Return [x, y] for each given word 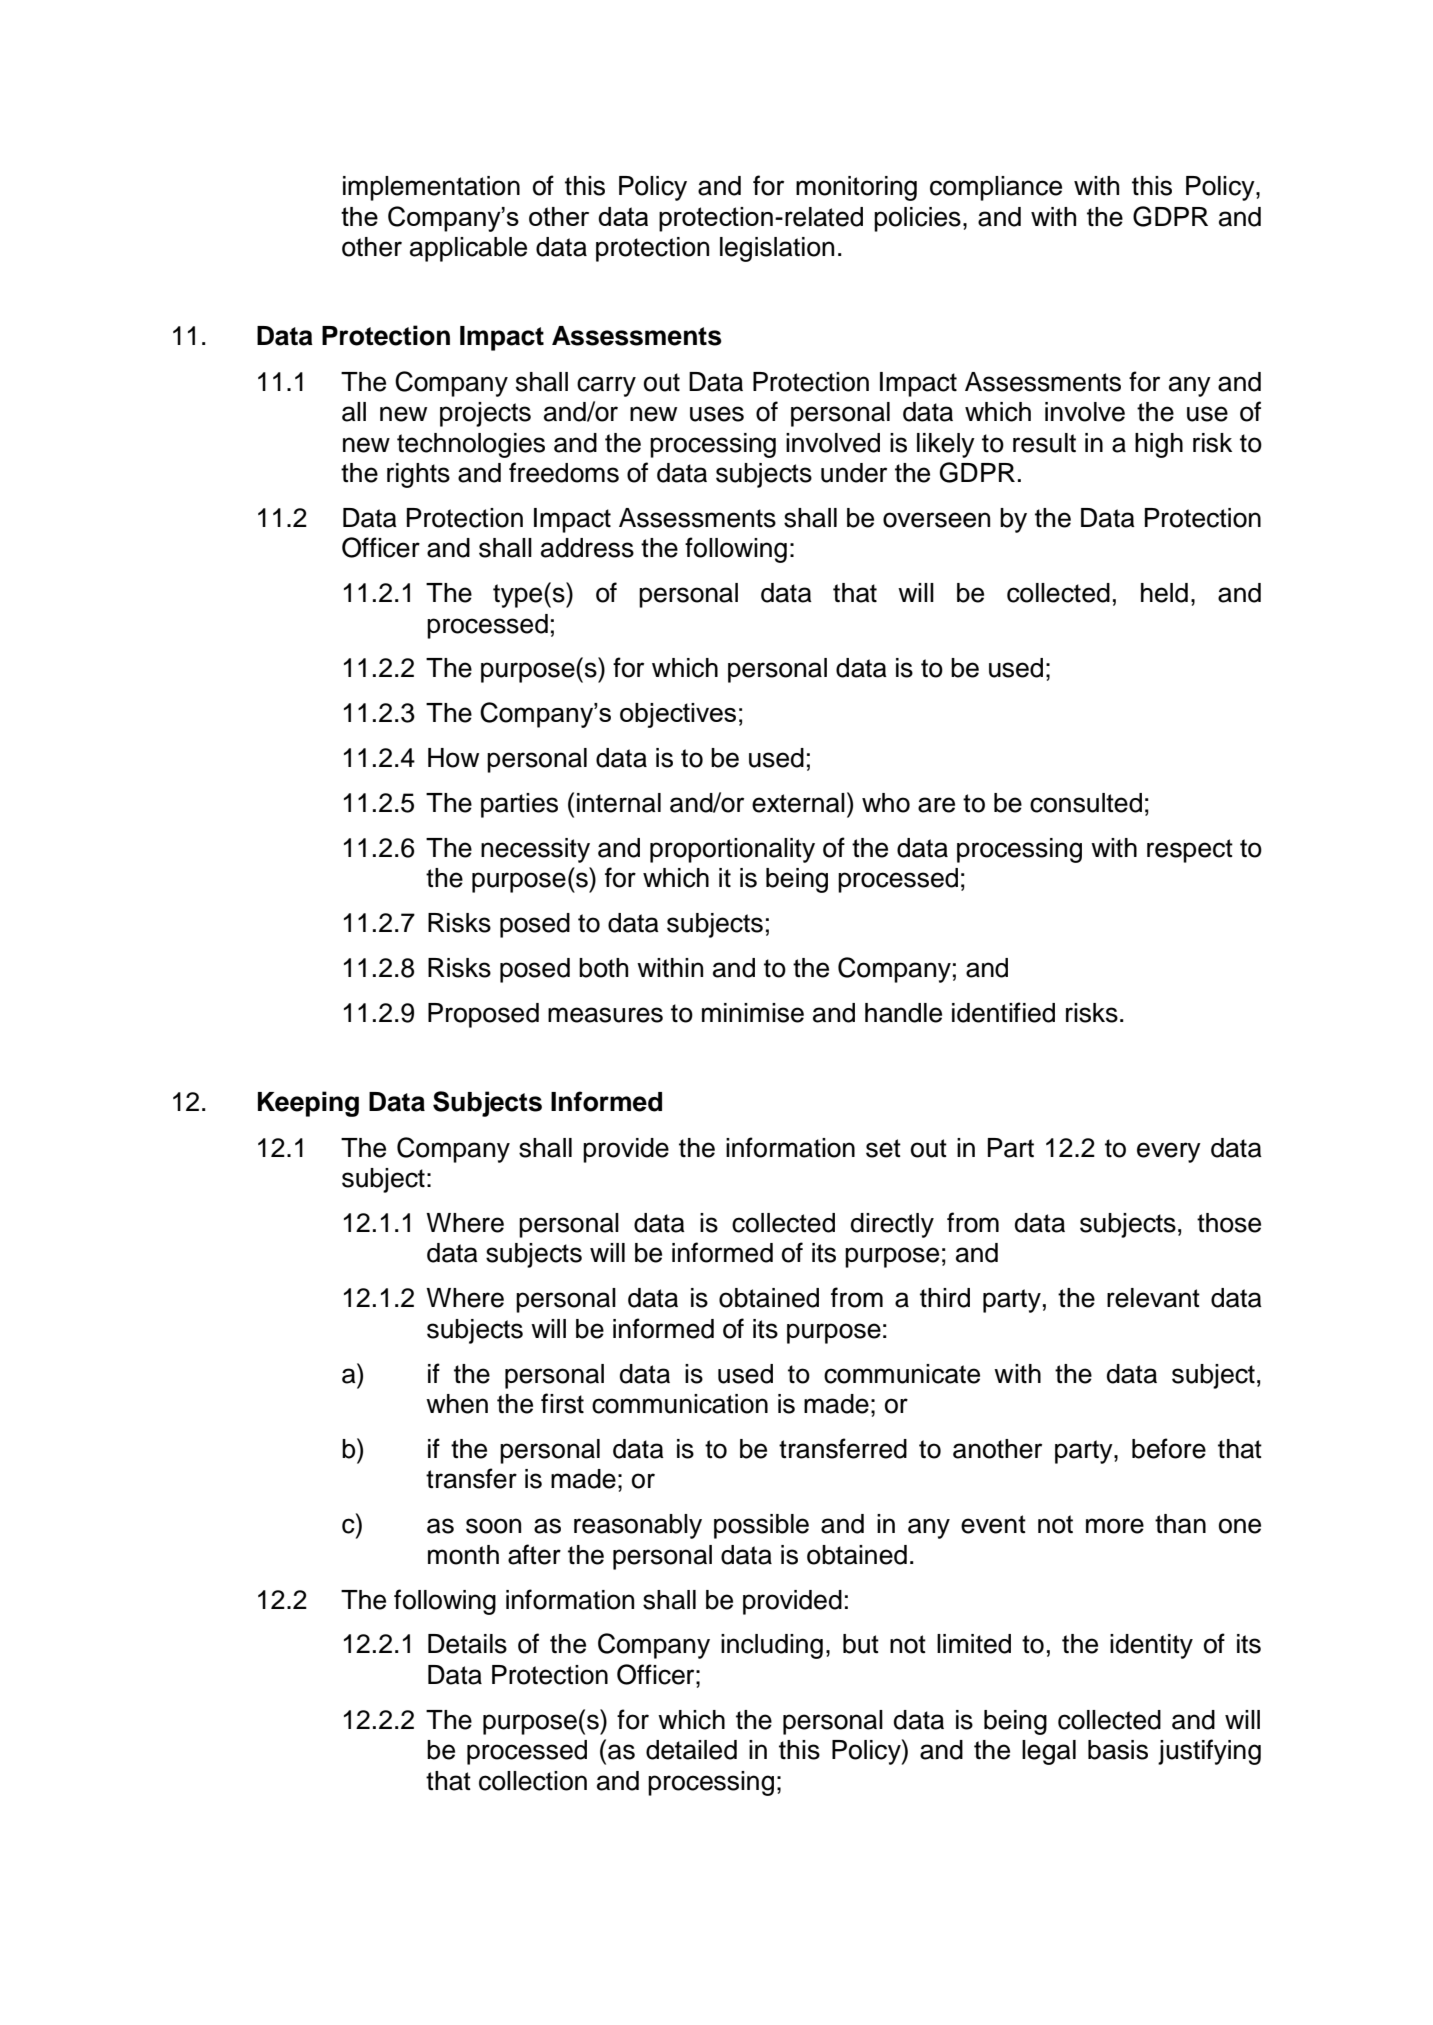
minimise [753, 1013]
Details [467, 1644]
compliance [996, 188]
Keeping [308, 1104]
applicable [468, 249]
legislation [777, 249]
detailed [691, 1750]
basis [1118, 1750]
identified [1003, 1012]
